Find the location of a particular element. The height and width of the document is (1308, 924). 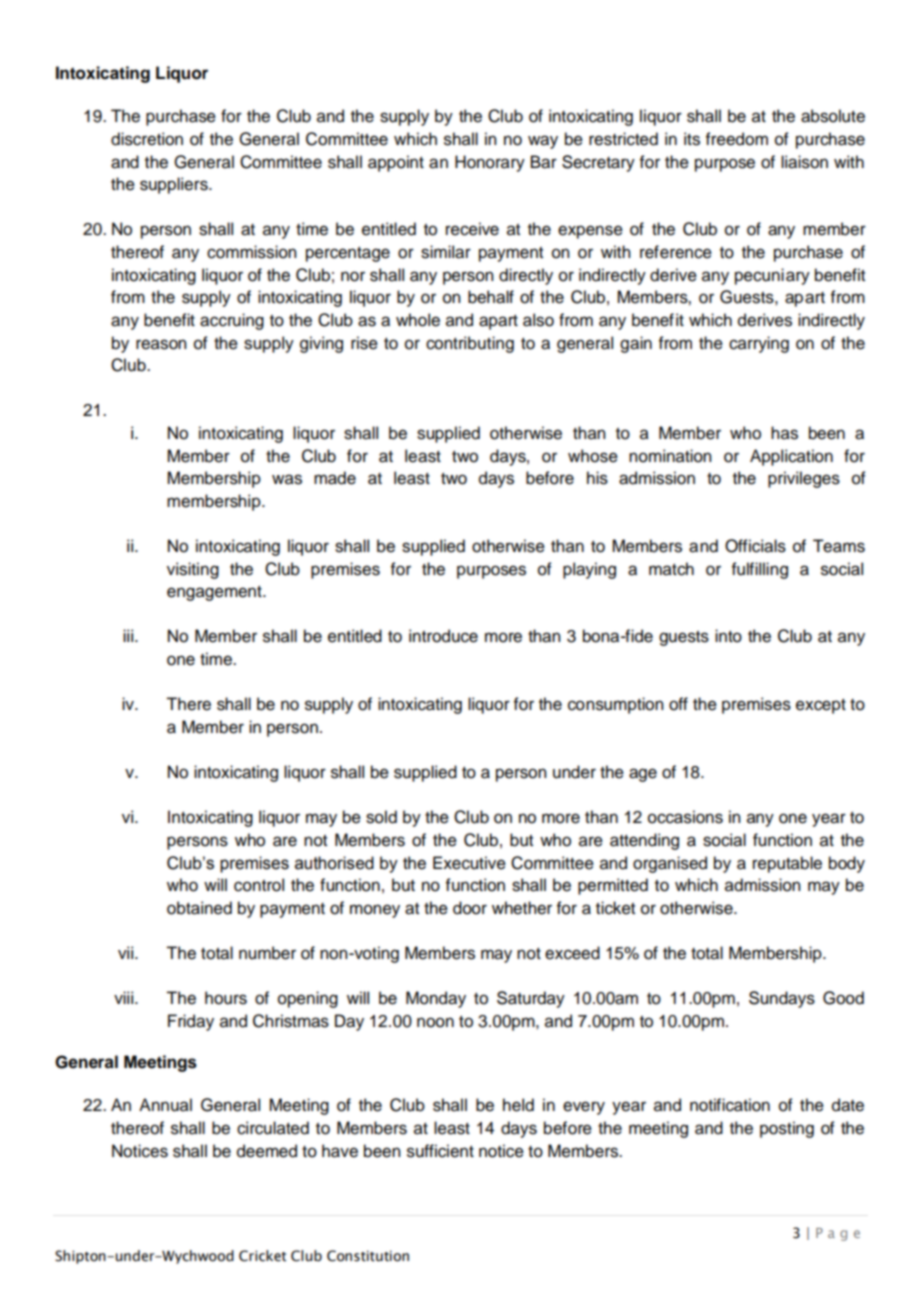

reputable is located at coordinates (787, 864).
